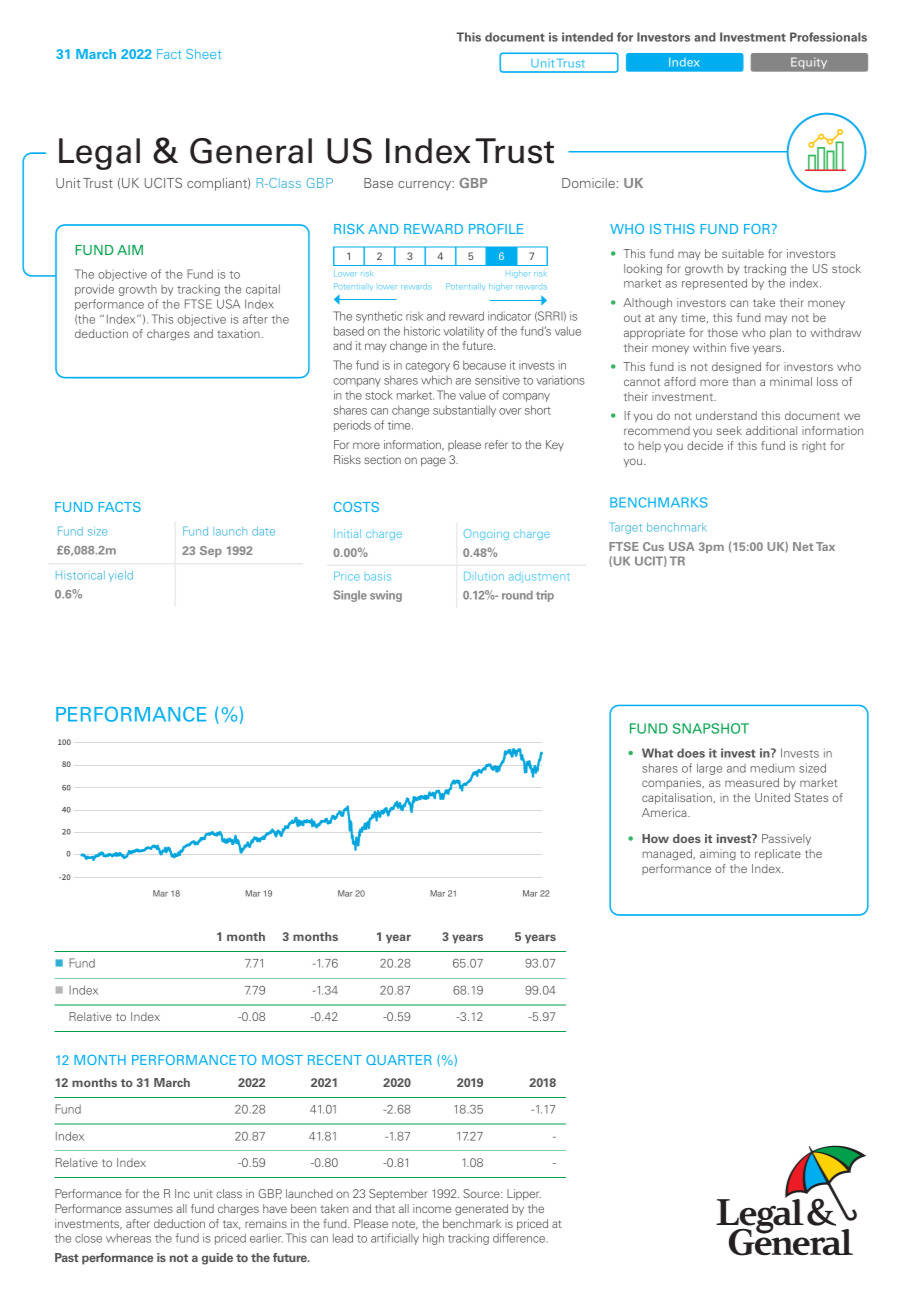  What do you see at coordinates (203, 54) in the image?
I see `Sheet` at bounding box center [203, 54].
